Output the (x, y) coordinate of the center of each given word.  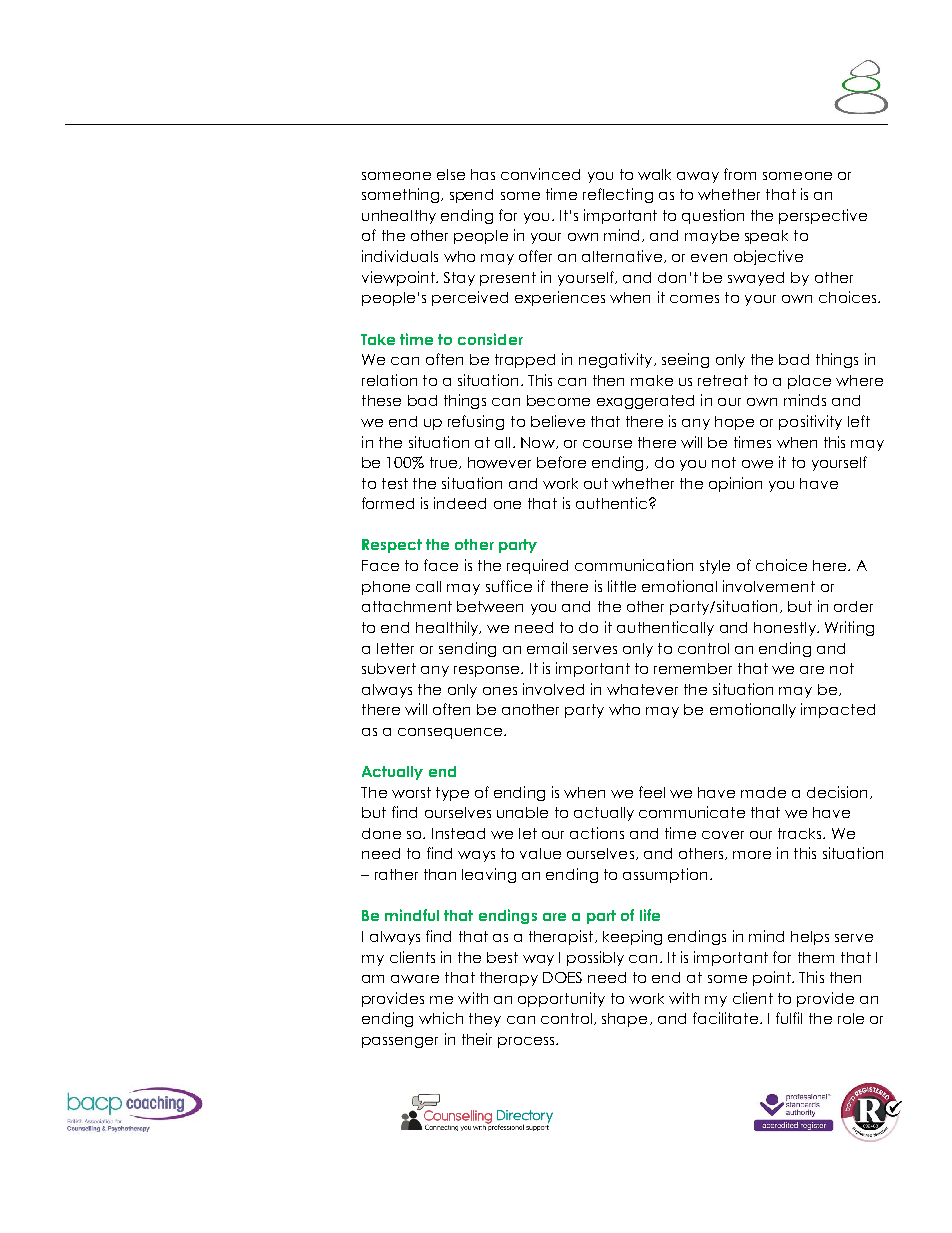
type (452, 794)
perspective (823, 216)
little (622, 586)
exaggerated (645, 402)
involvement (769, 586)
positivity (810, 422)
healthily (448, 628)
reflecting (618, 195)
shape (624, 1020)
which (441, 1018)
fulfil (789, 1018)
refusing (476, 422)
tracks (801, 833)
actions (597, 833)
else (451, 174)
